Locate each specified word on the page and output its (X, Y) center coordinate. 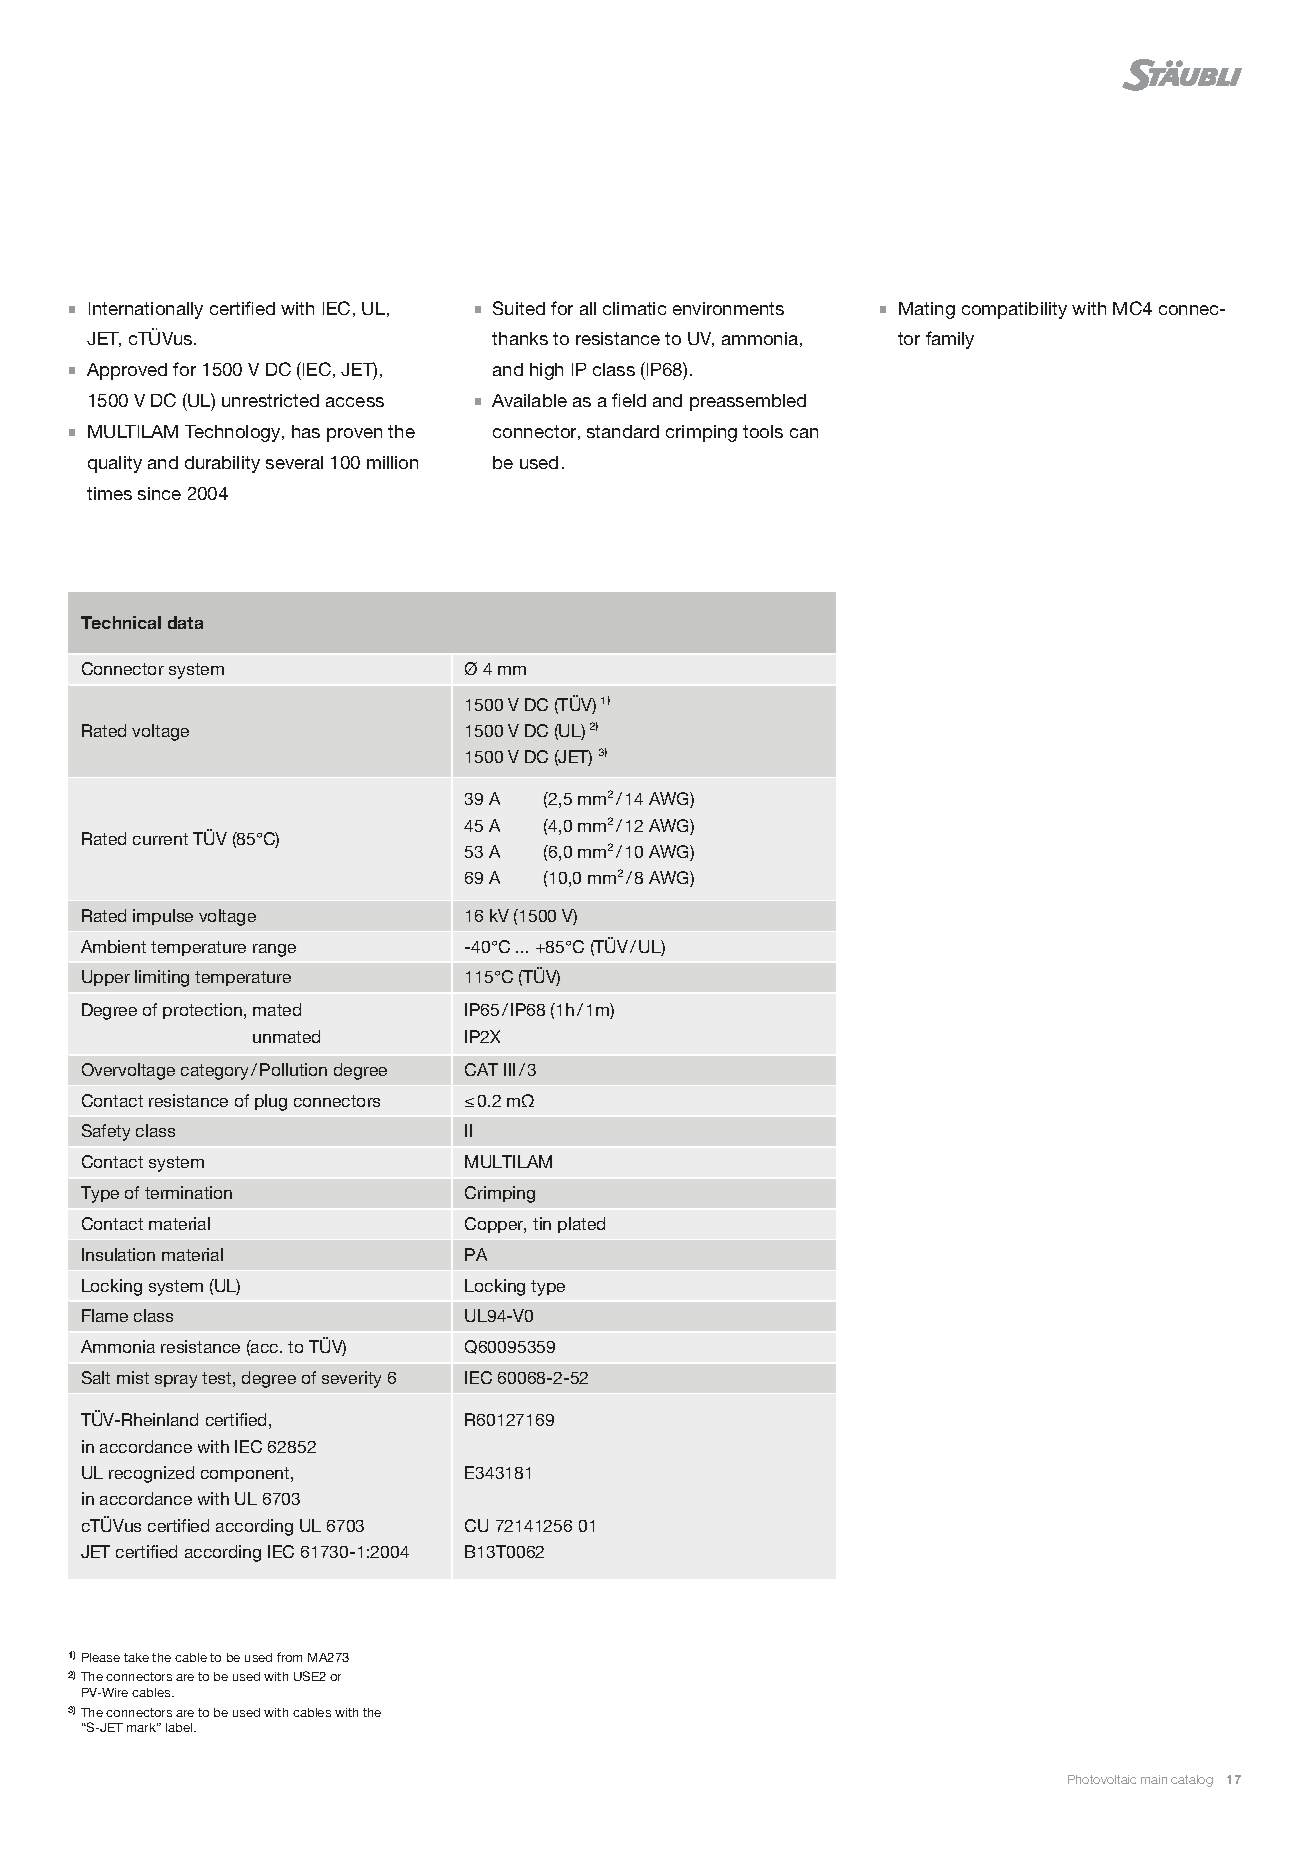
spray (176, 1381)
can (804, 433)
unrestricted (270, 400)
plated (581, 1225)
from (289, 1657)
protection (202, 1011)
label (180, 1727)
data (185, 622)
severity (351, 1379)
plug (271, 1102)
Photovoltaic (1102, 1779)
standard (623, 431)
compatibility (1014, 310)
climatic (634, 308)
